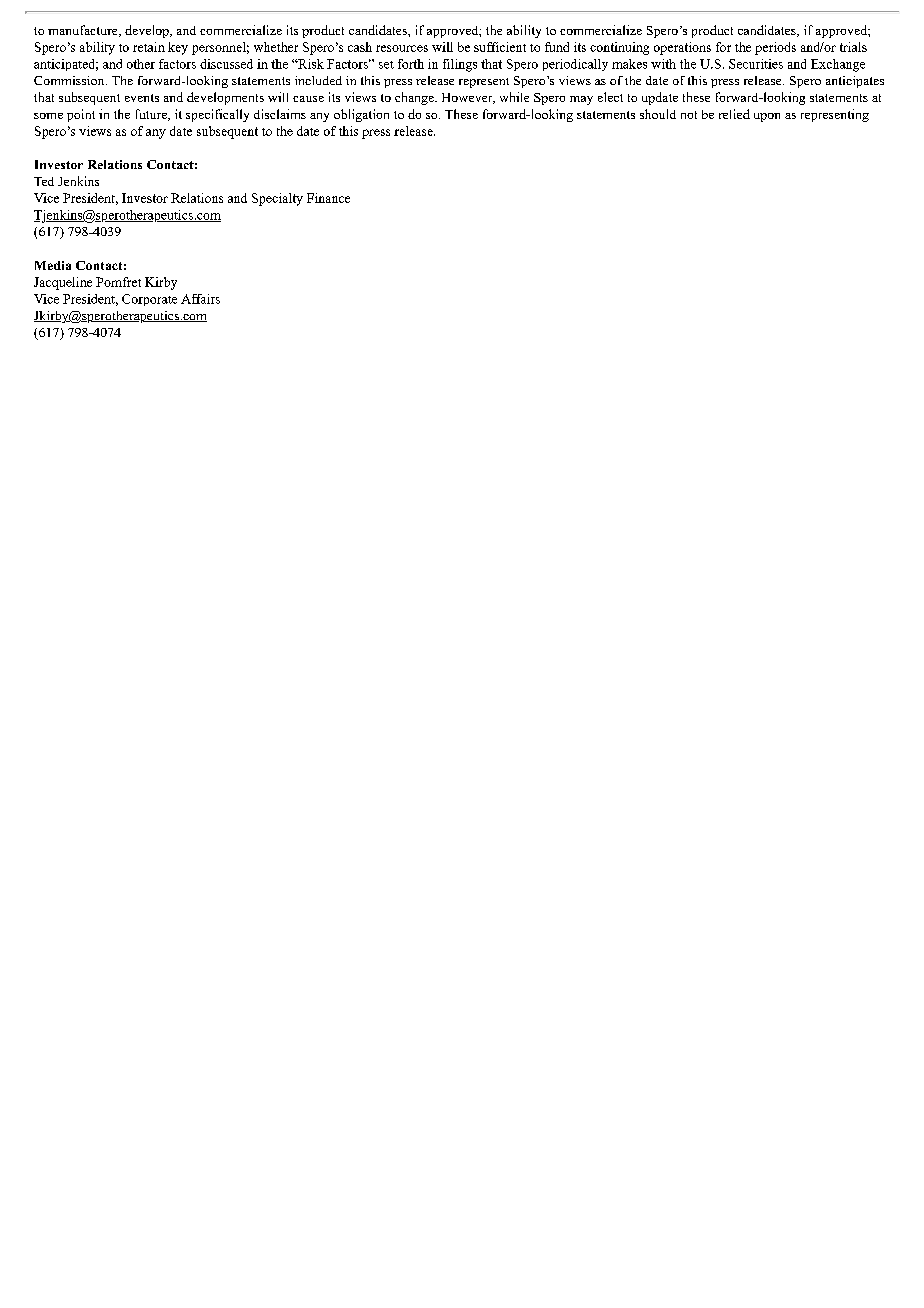 This document has width=924, height=1308. Describe the element at coordinates (149, 47) in the document. I see `retain` at that location.
